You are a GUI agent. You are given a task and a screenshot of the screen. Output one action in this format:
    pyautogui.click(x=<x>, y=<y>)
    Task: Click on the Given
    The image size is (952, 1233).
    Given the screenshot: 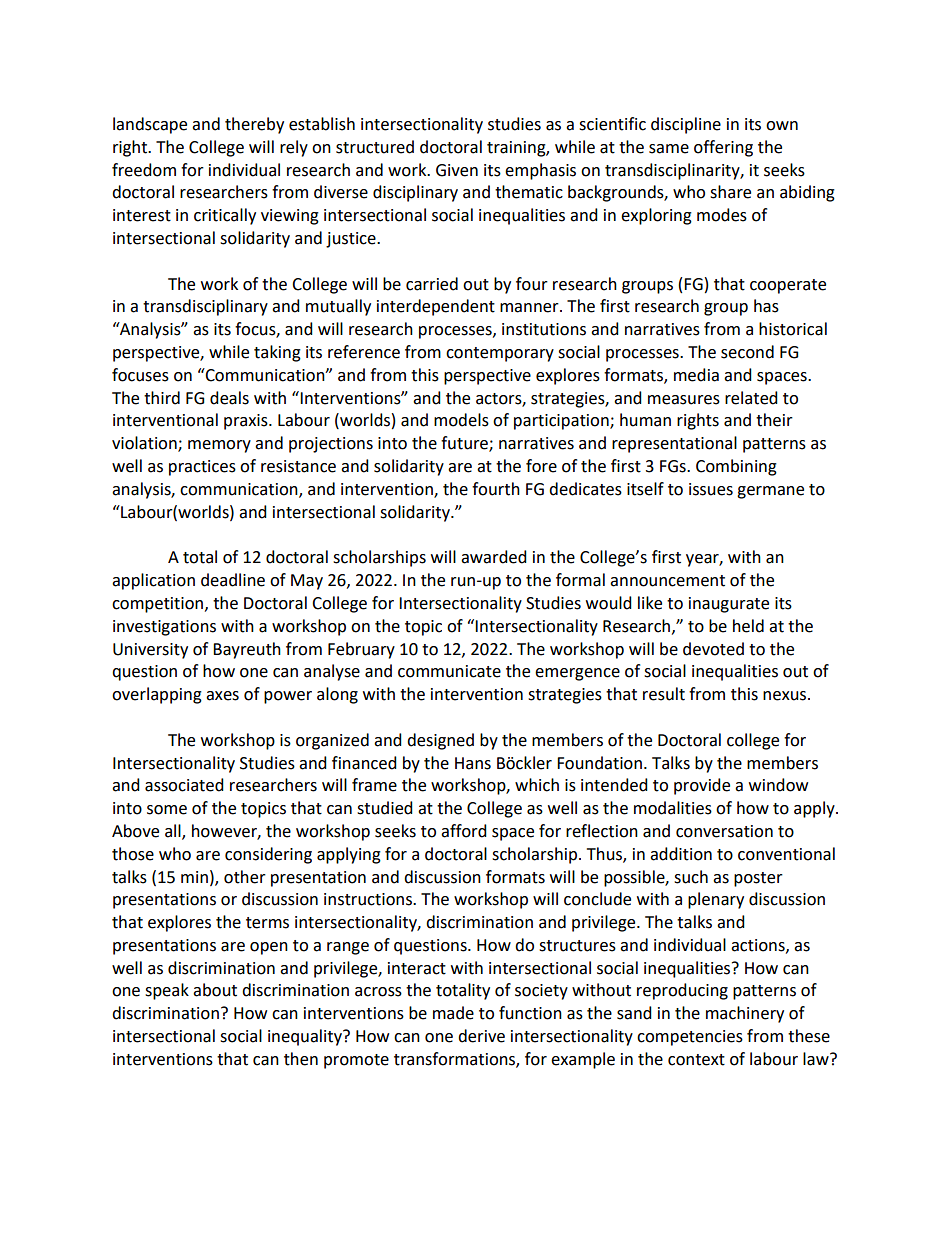 What is the action you would take?
    pyautogui.click(x=457, y=170)
